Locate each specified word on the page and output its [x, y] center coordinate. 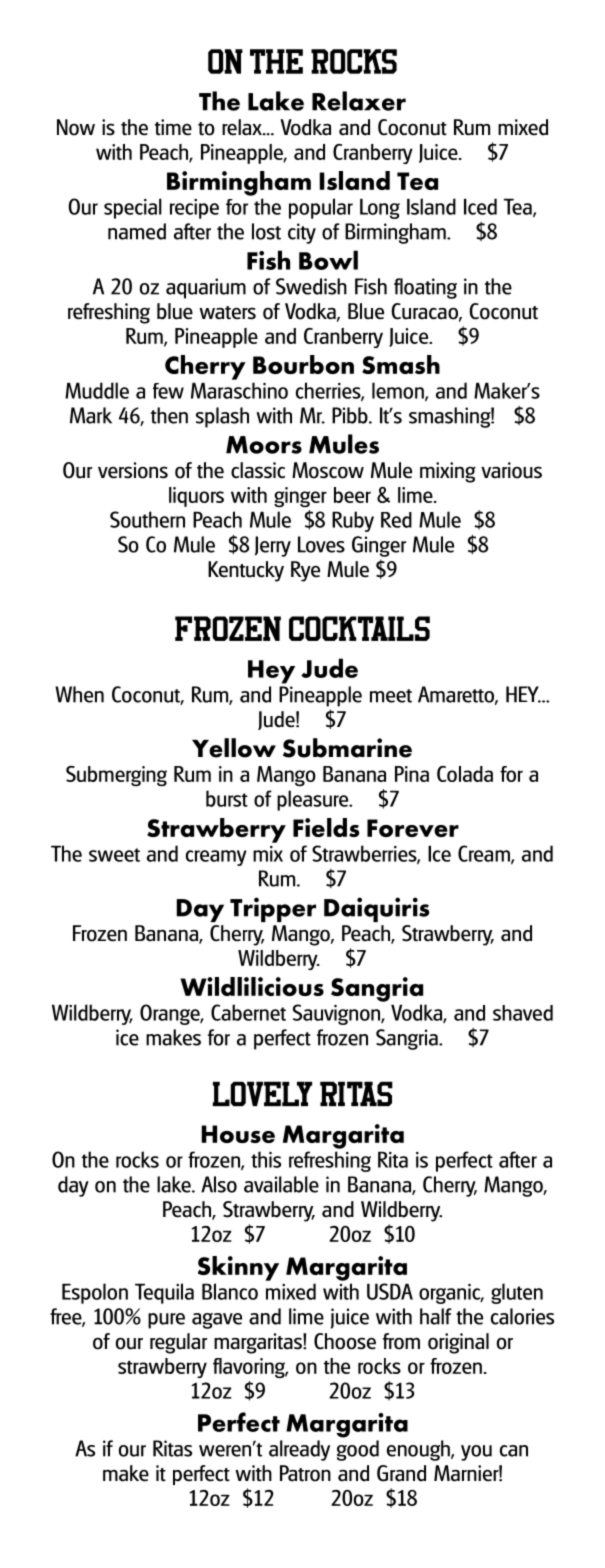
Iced [480, 206]
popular [321, 208]
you [476, 1453]
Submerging [116, 776]
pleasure [314, 800]
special [133, 208]
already [299, 1450]
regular [178, 1343]
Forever [413, 828]
